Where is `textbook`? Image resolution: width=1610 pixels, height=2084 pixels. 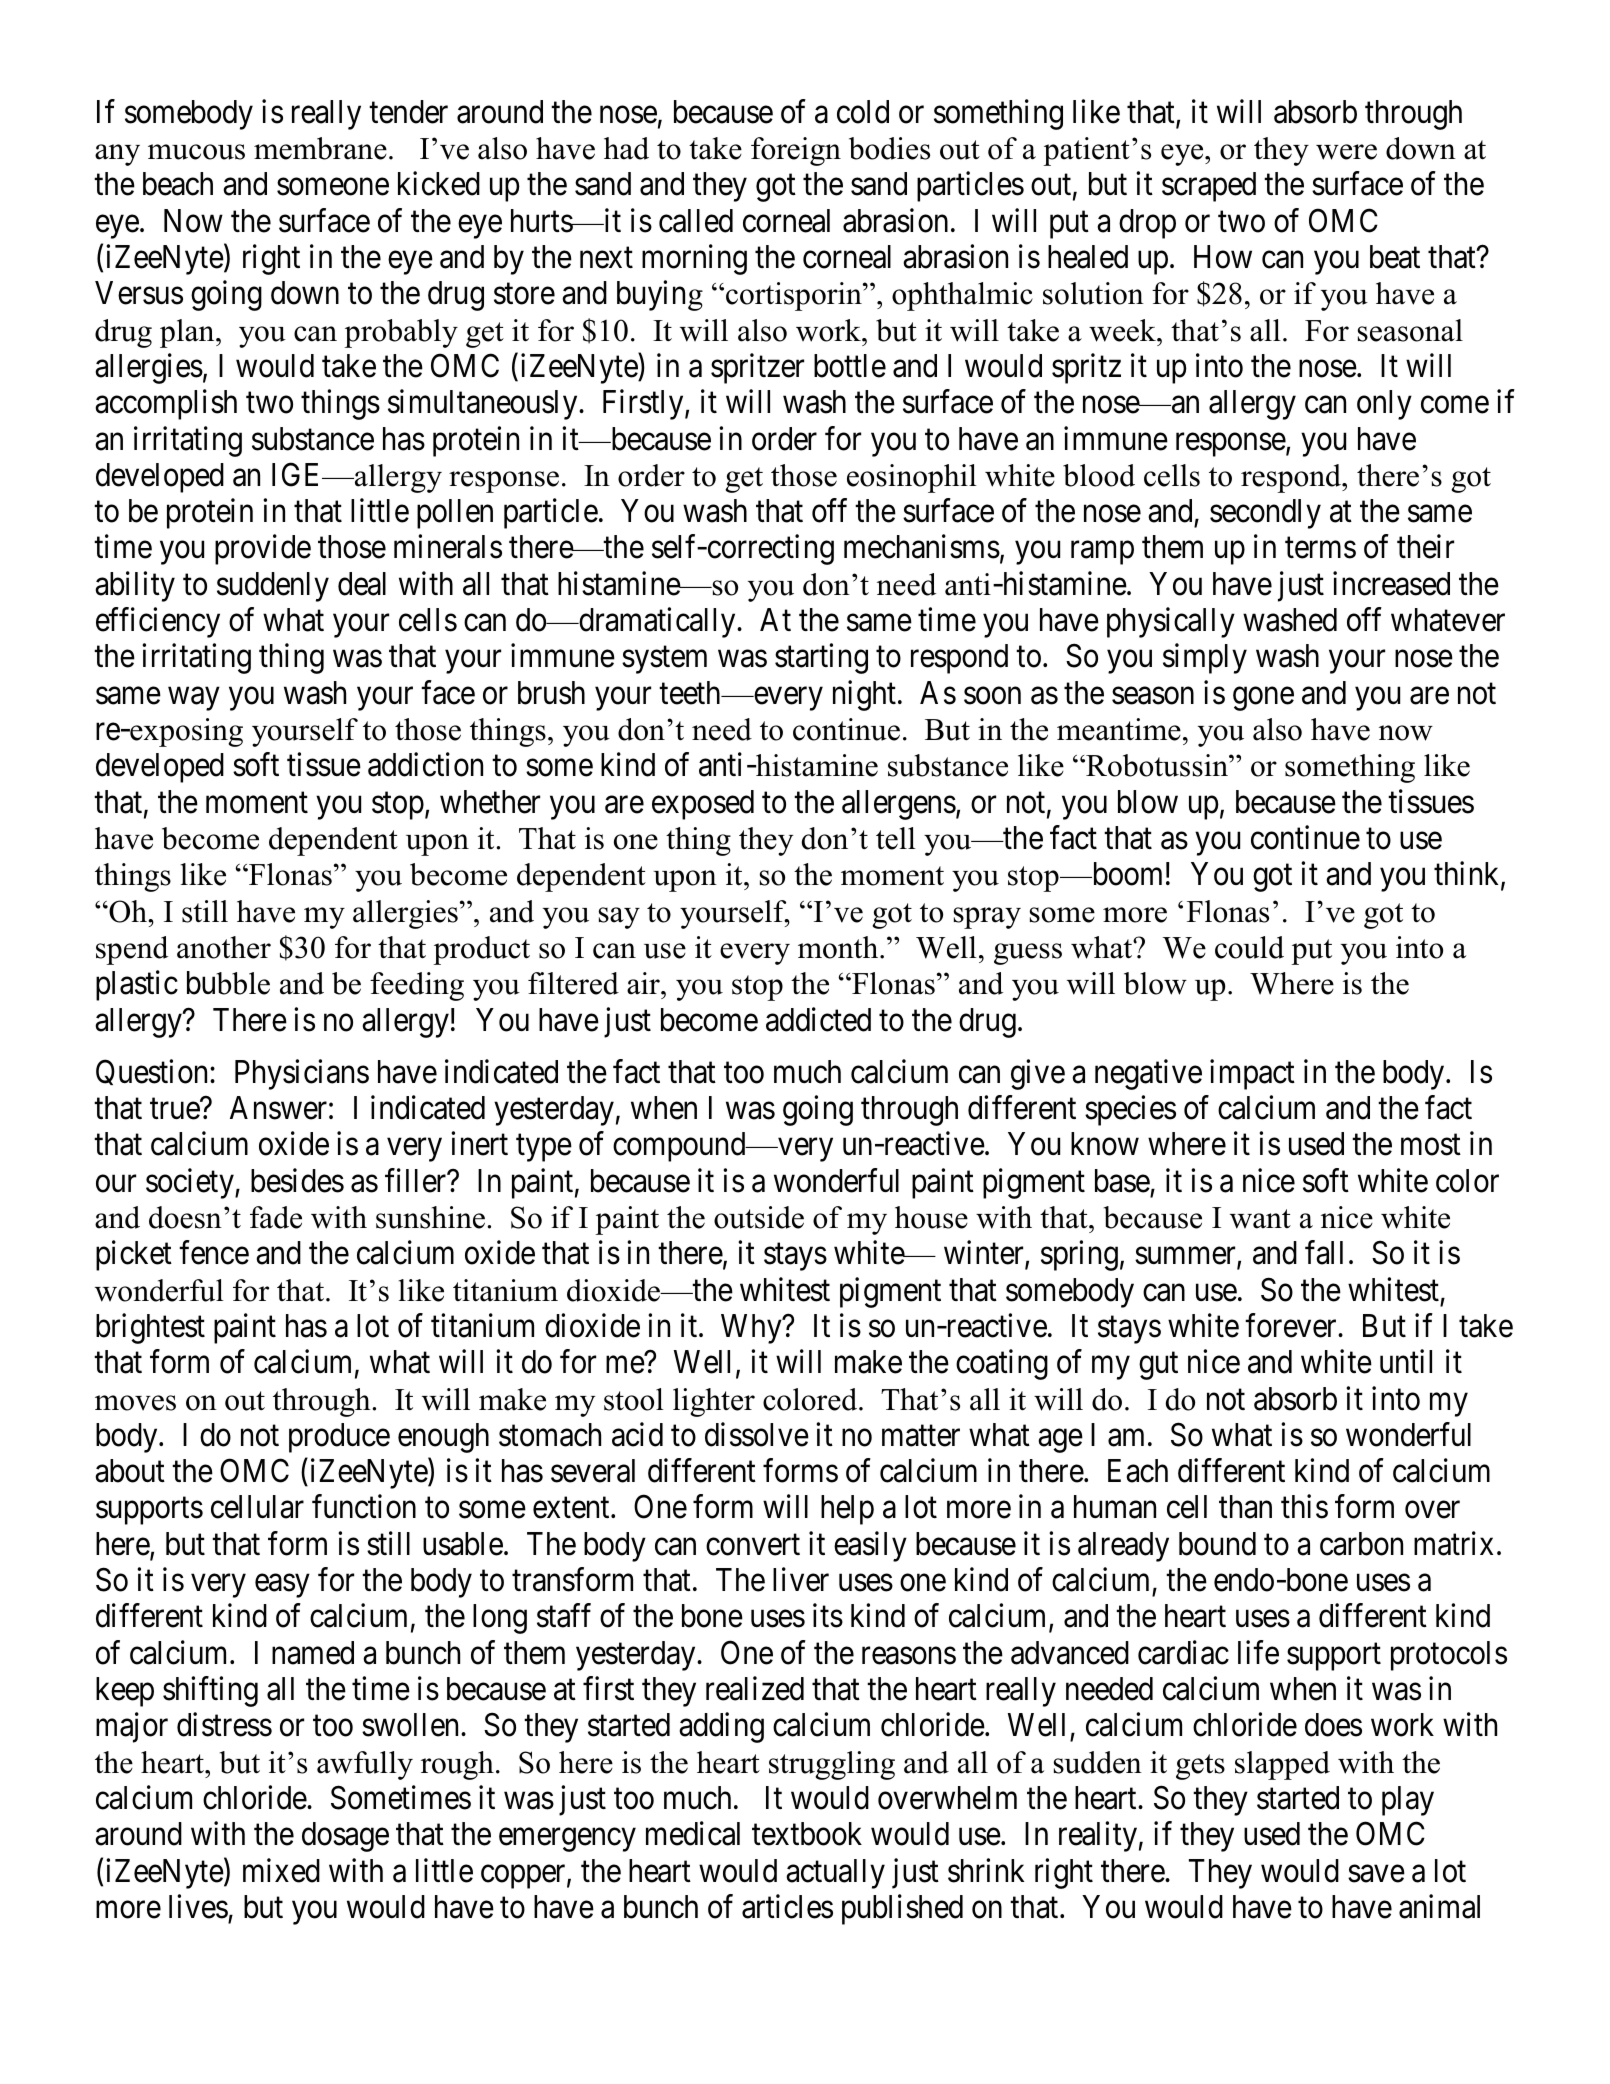
textbook is located at coordinates (807, 1834).
